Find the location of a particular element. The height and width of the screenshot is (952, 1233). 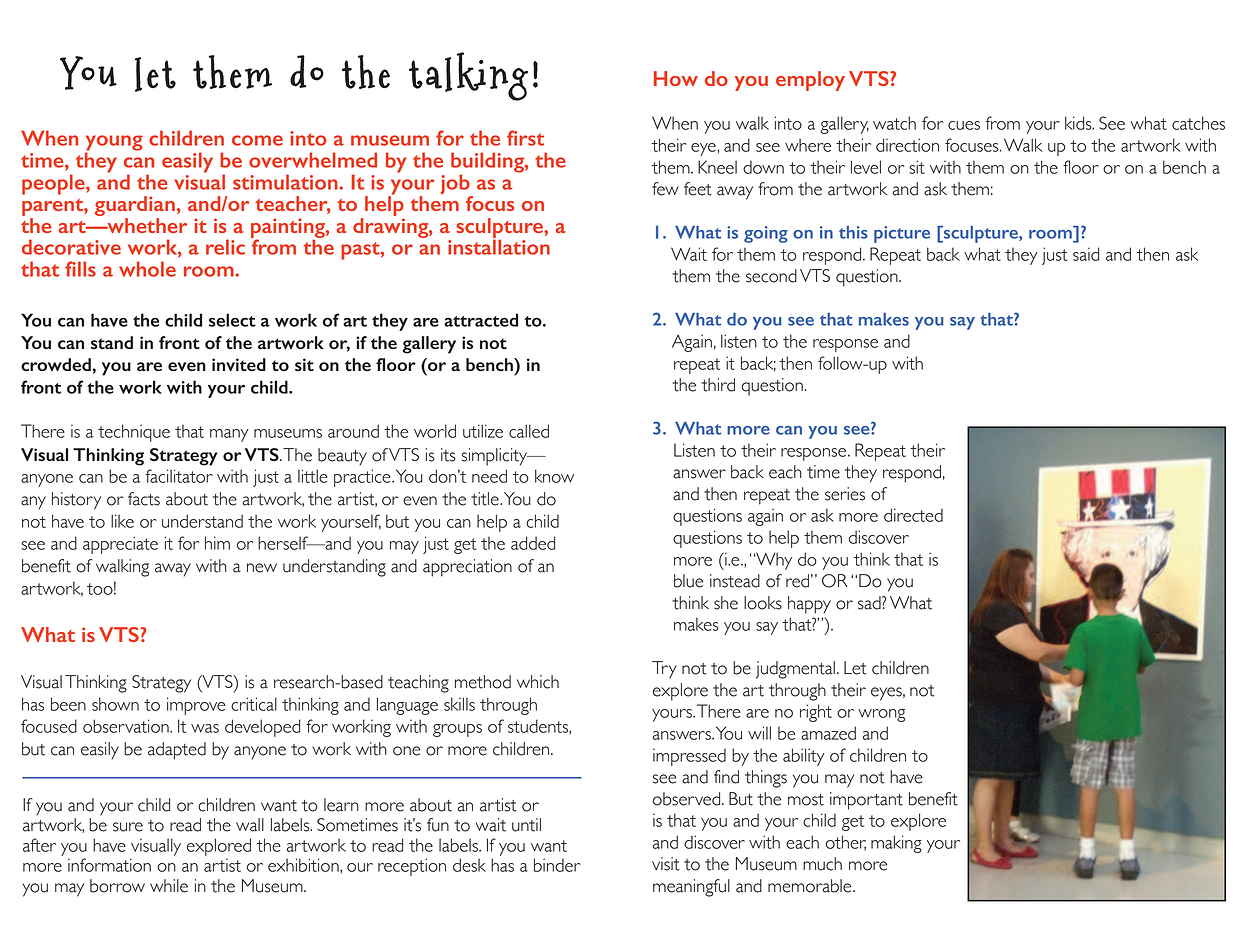

said is located at coordinates (1086, 254).
